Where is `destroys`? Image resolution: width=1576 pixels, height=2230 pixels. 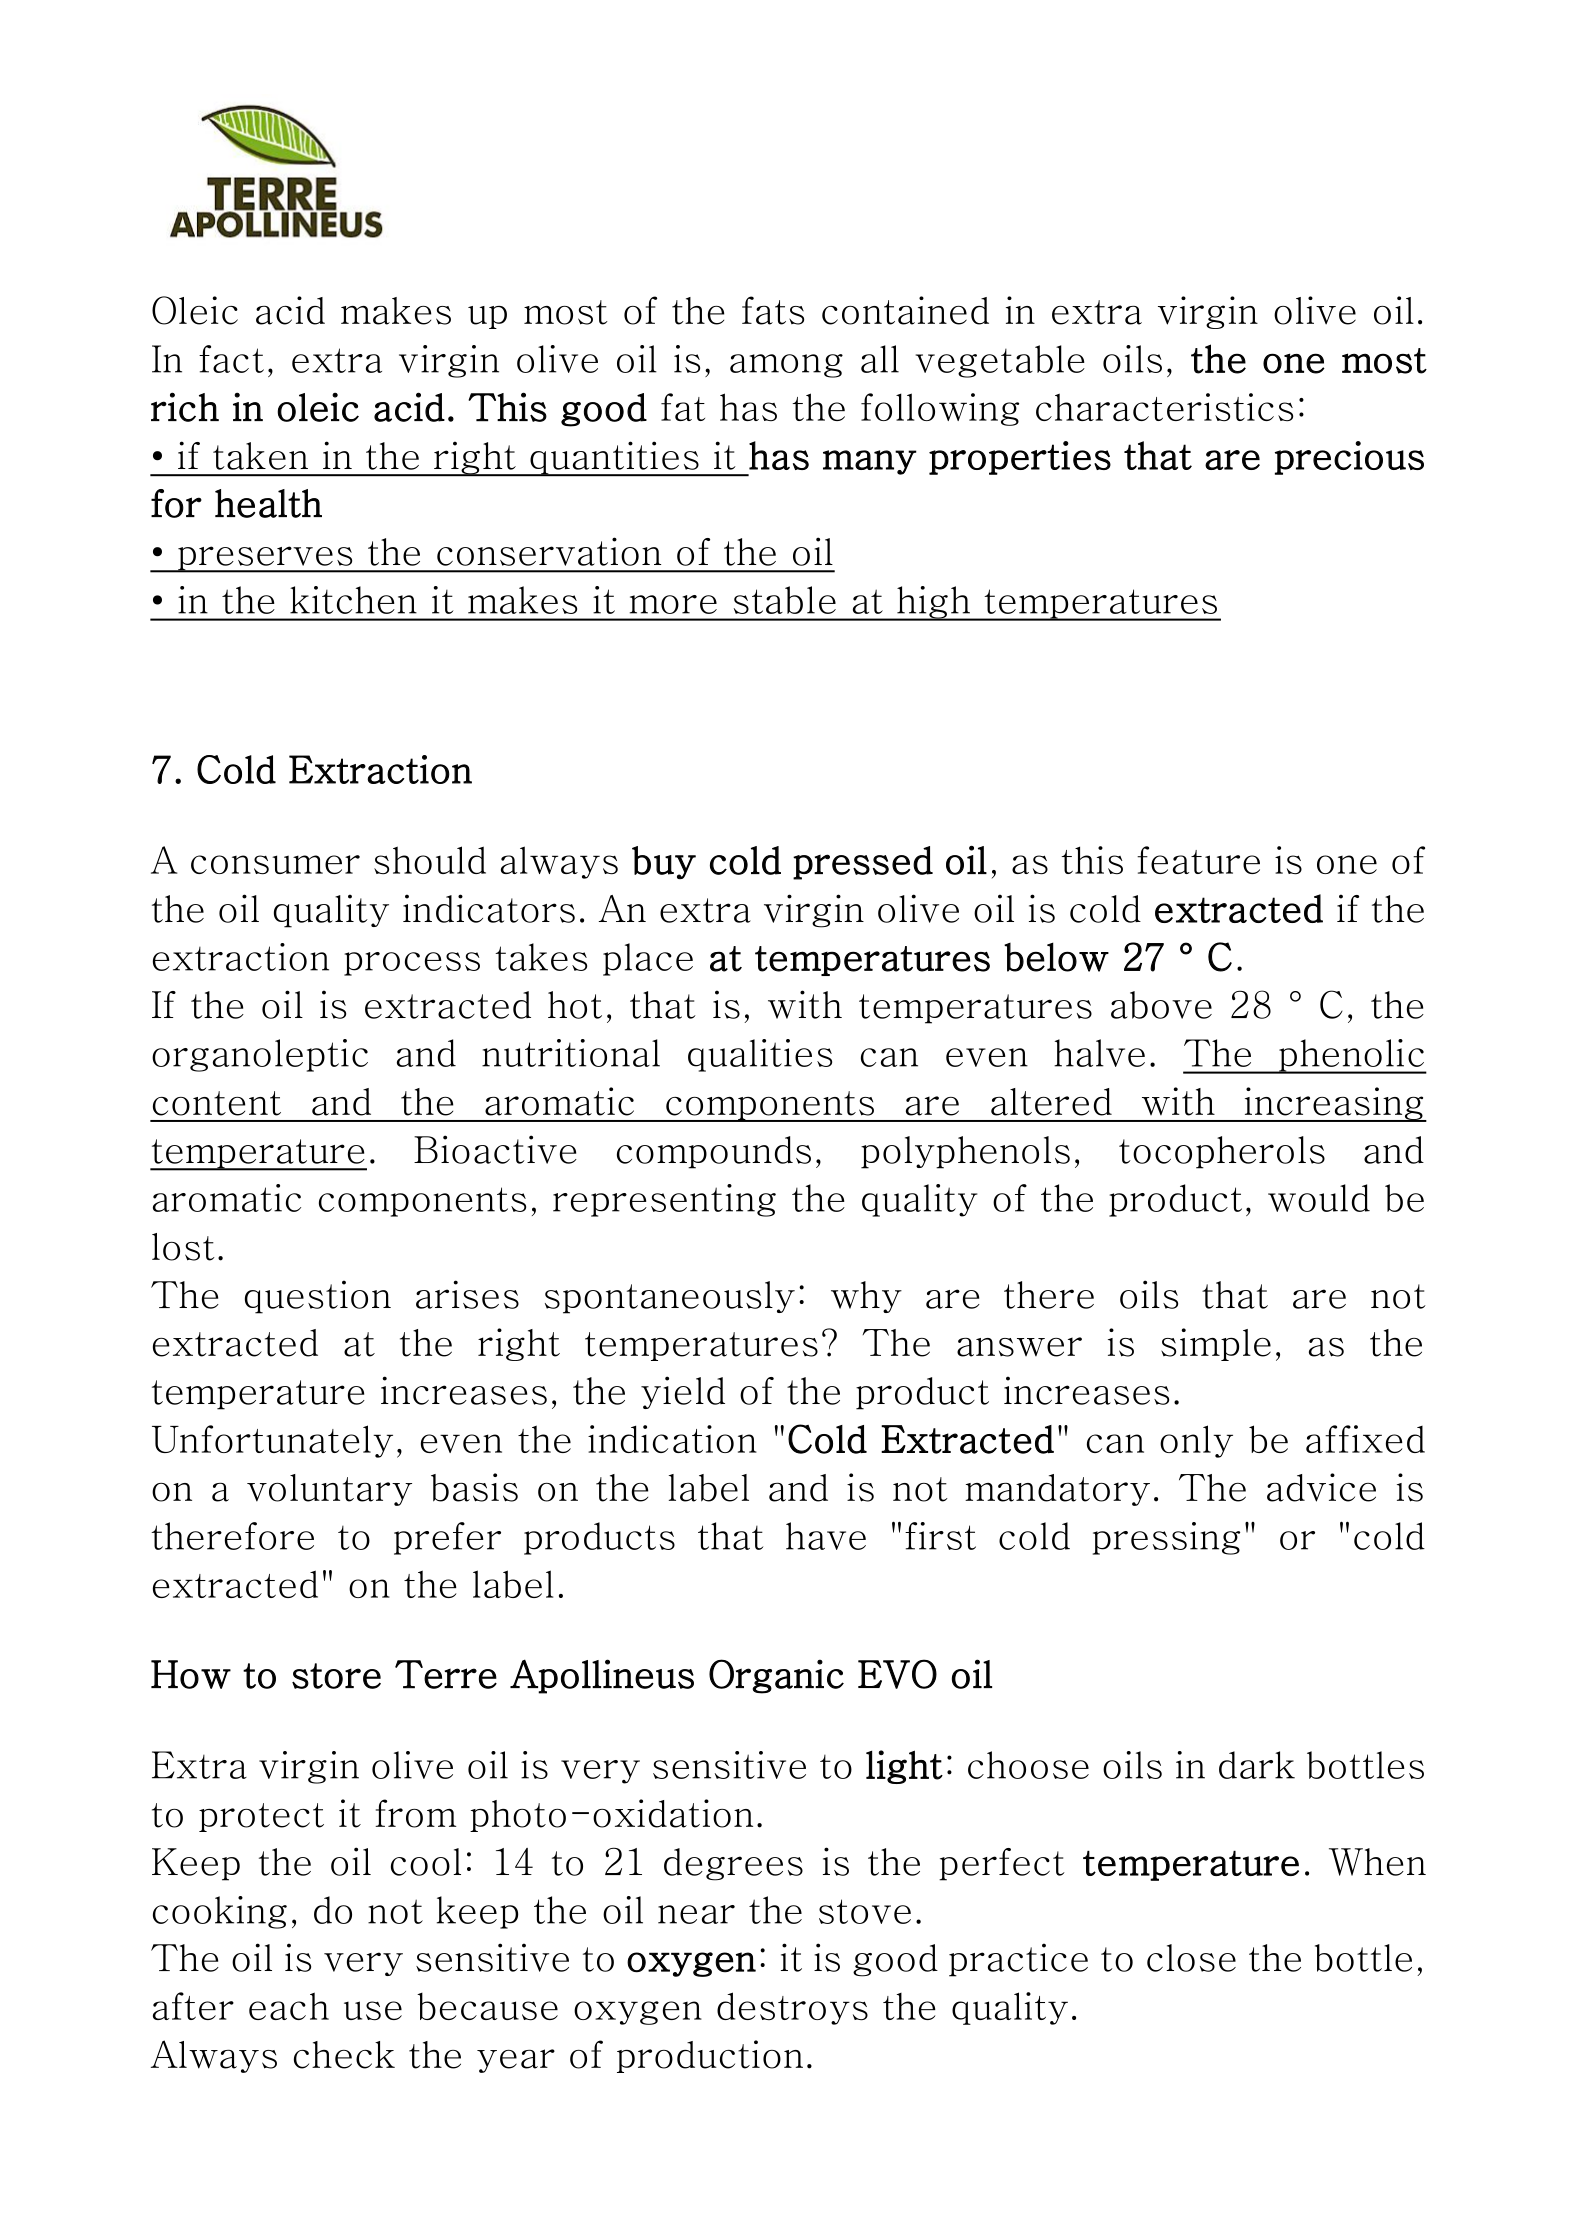 destroys is located at coordinates (792, 2008).
